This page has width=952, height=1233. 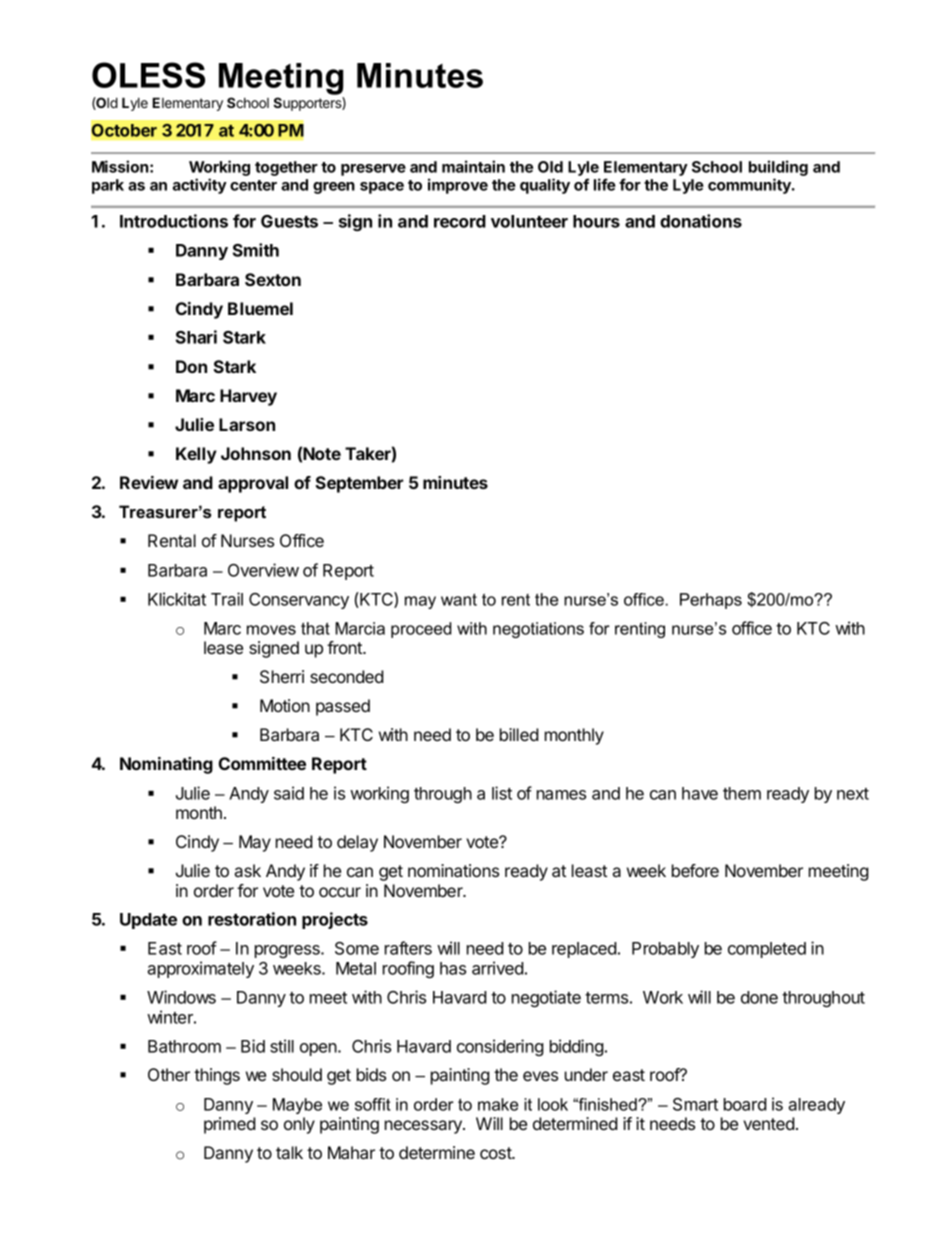 What do you see at coordinates (711, 601) in the page?
I see `Perhaps` at bounding box center [711, 601].
